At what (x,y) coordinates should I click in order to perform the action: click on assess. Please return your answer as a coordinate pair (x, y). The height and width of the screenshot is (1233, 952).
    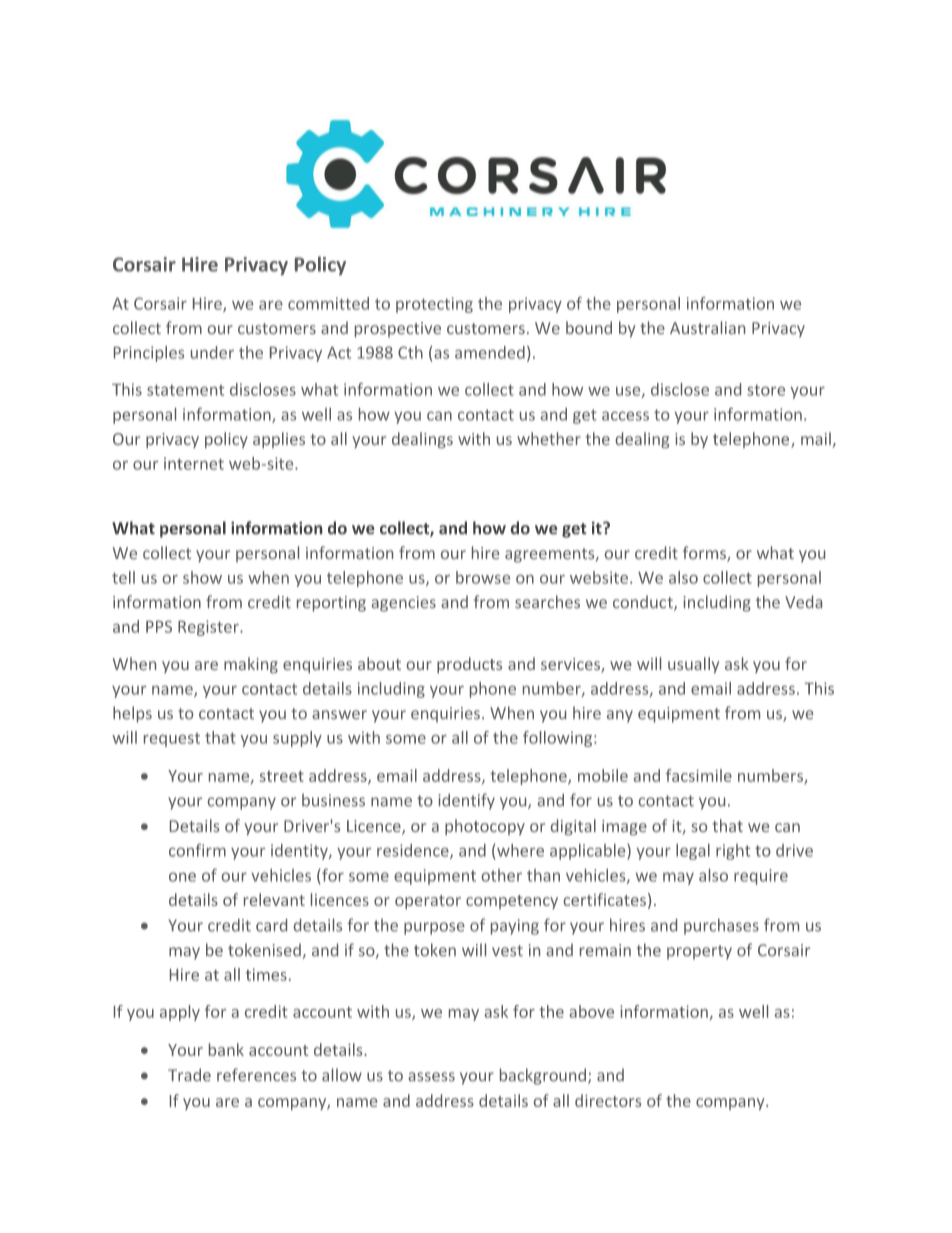
    Looking at the image, I should click on (431, 1076).
